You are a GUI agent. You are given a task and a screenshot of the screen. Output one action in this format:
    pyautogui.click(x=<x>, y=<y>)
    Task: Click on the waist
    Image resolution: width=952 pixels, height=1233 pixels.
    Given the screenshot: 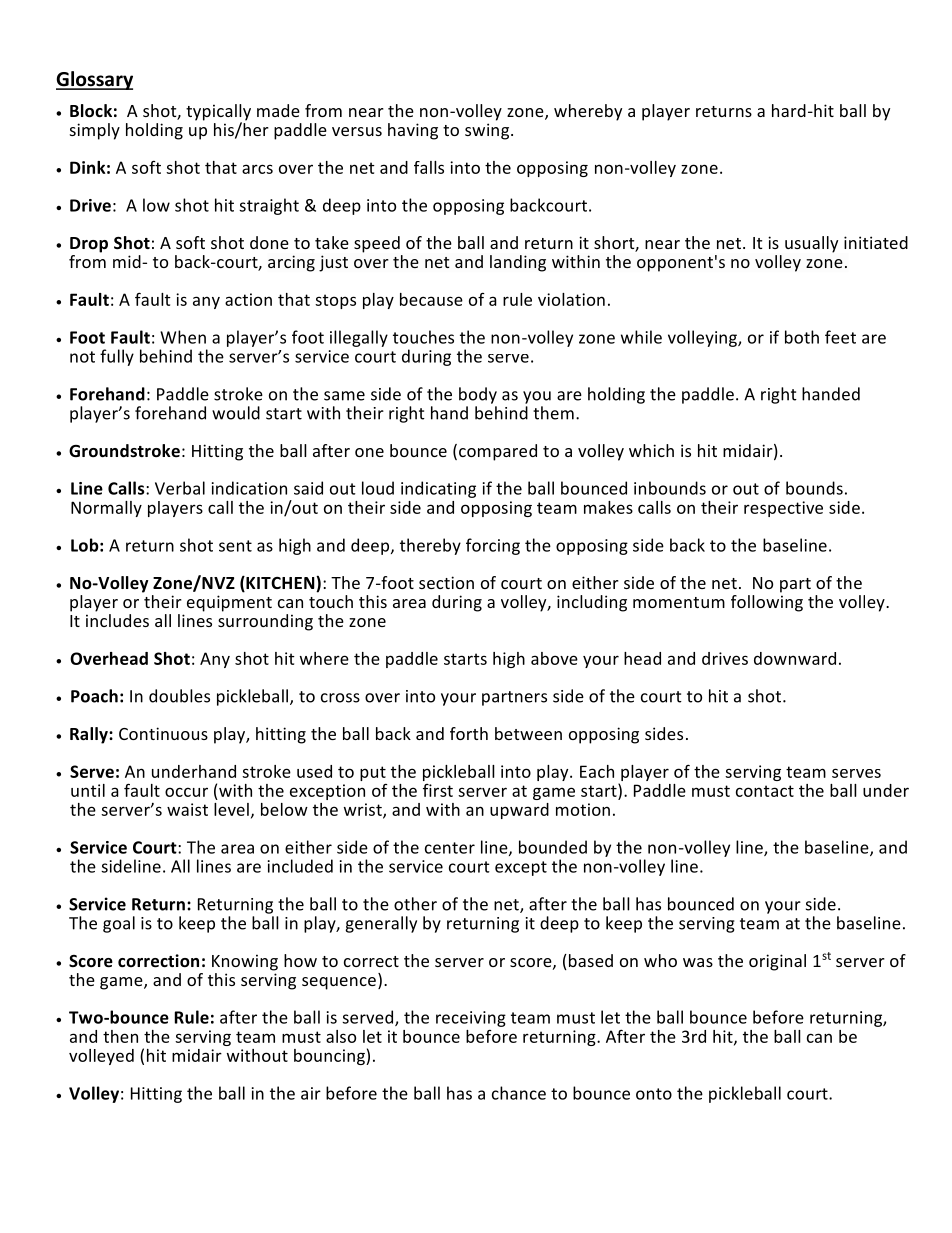 What is the action you would take?
    pyautogui.click(x=187, y=809)
